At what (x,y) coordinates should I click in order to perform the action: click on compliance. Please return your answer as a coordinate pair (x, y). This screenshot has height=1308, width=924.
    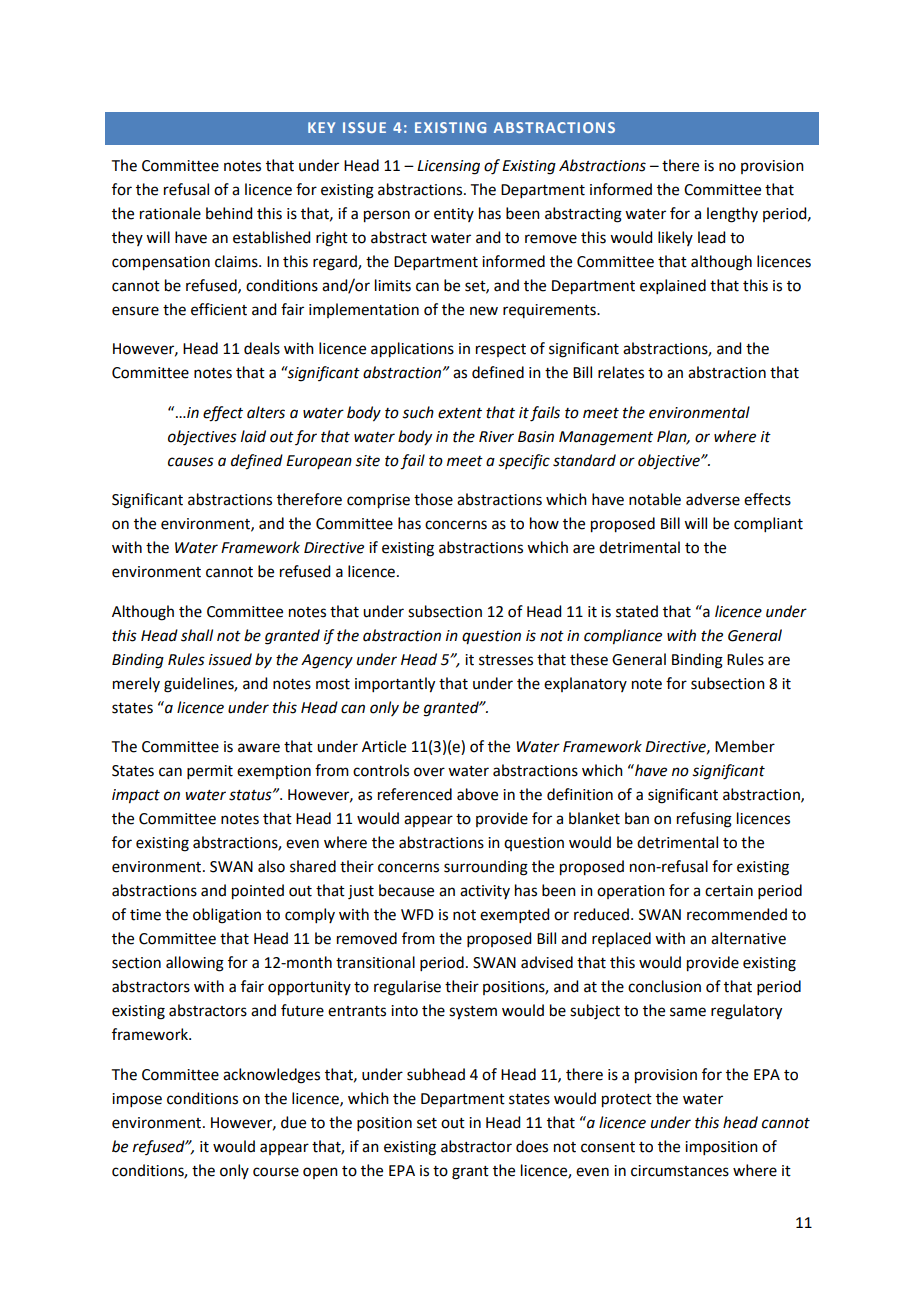
    Looking at the image, I should click on (623, 637).
